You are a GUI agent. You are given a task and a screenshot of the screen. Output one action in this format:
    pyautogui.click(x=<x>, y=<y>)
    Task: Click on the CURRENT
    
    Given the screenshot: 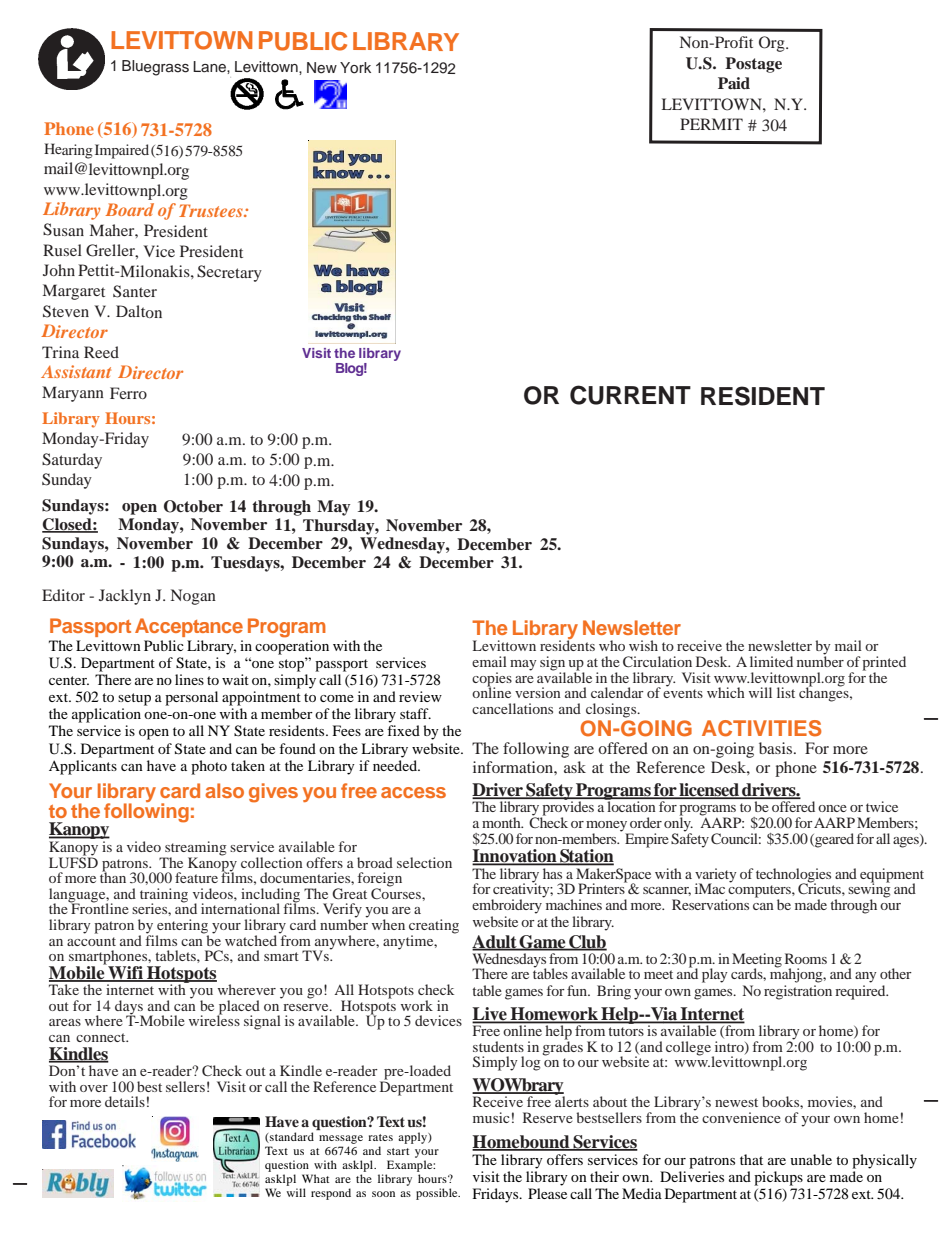 What is the action you would take?
    pyautogui.click(x=630, y=395)
